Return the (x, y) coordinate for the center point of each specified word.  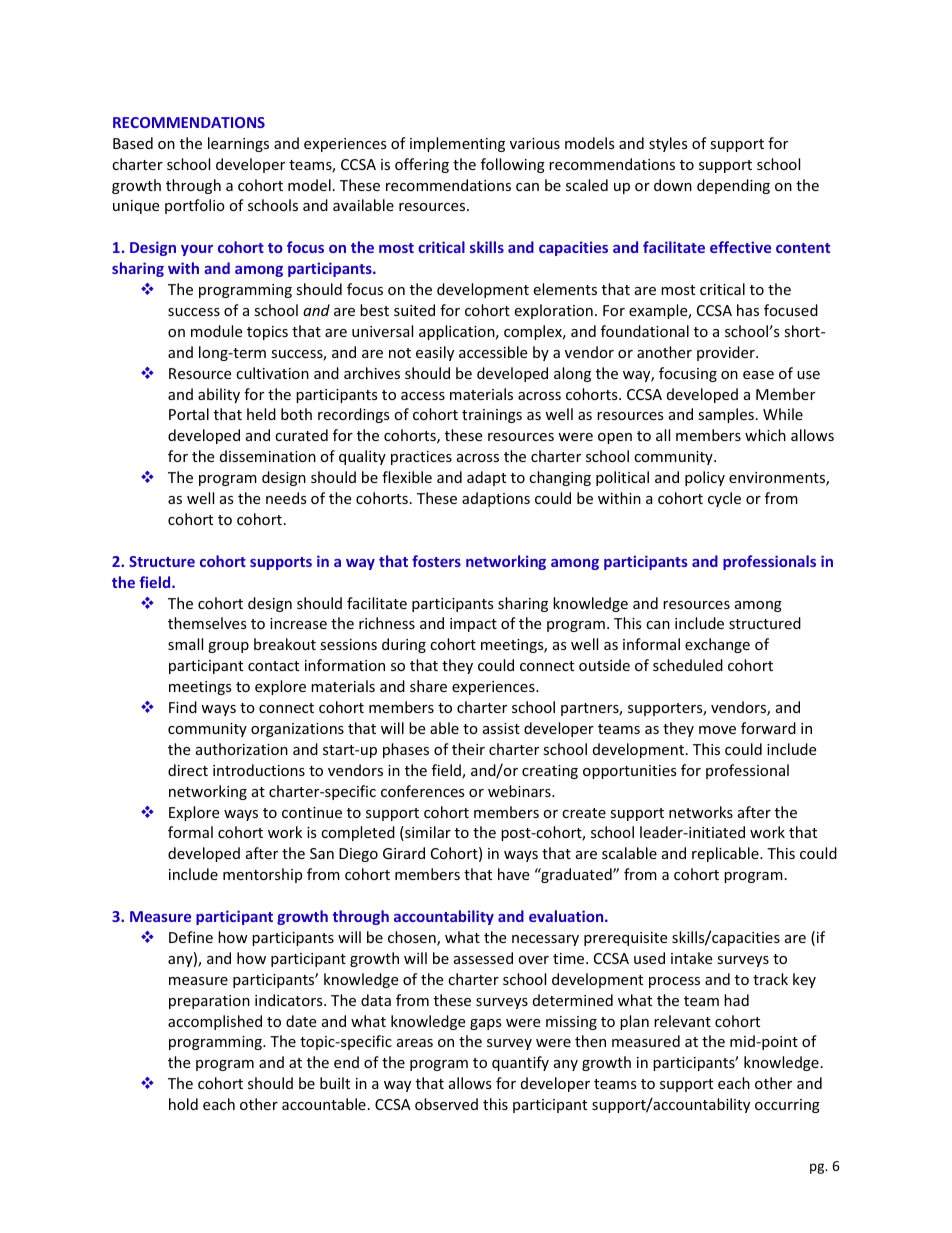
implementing (457, 144)
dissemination (268, 456)
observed (446, 1104)
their (468, 749)
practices (421, 458)
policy (705, 478)
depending (733, 186)
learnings (238, 144)
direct (188, 770)
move (717, 730)
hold (183, 1104)
